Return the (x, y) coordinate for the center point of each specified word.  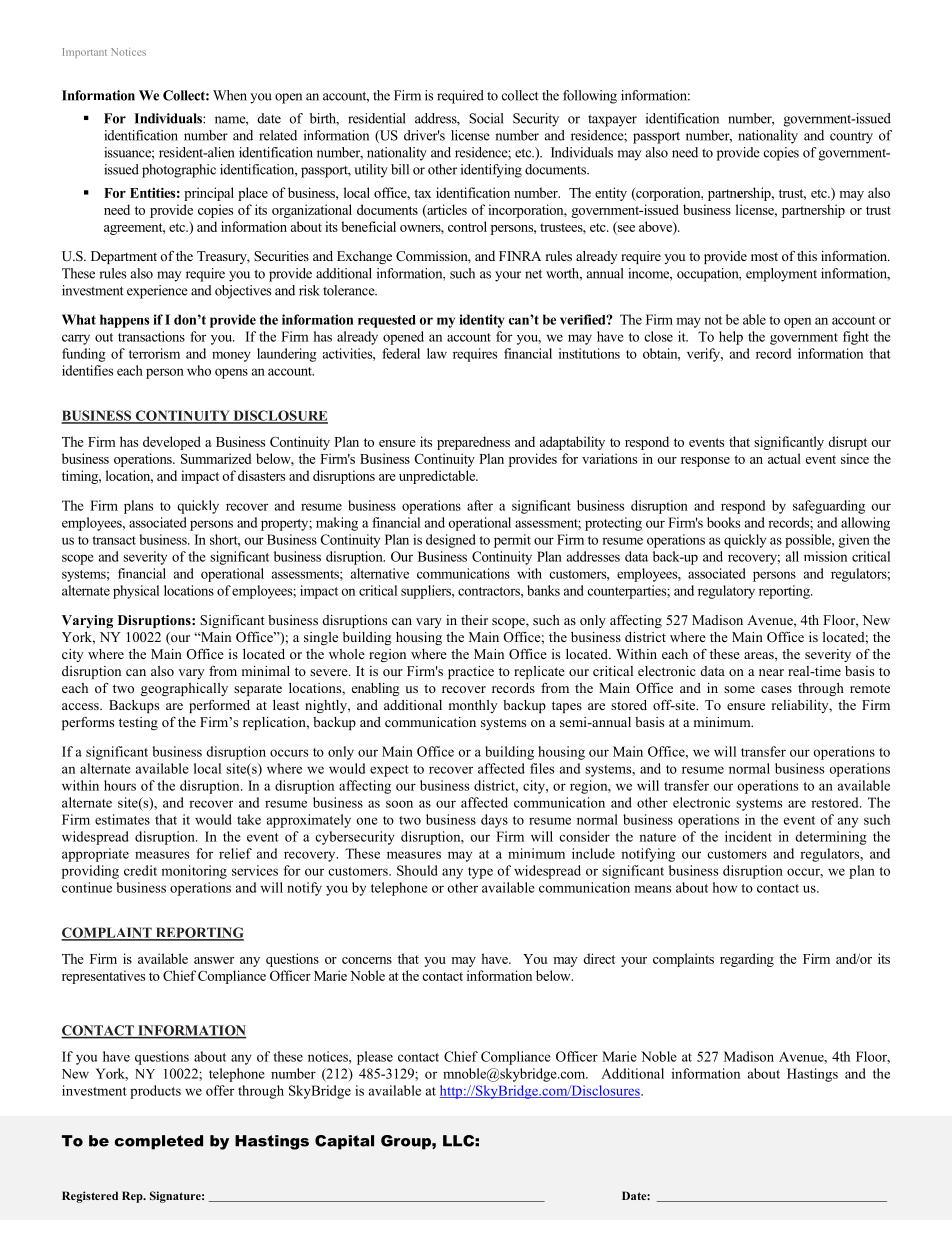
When (230, 95)
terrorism (154, 353)
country (851, 138)
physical (136, 592)
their (474, 620)
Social (486, 118)
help (731, 338)
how (725, 887)
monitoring (194, 872)
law (437, 353)
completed (159, 1142)
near (771, 672)
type (480, 873)
